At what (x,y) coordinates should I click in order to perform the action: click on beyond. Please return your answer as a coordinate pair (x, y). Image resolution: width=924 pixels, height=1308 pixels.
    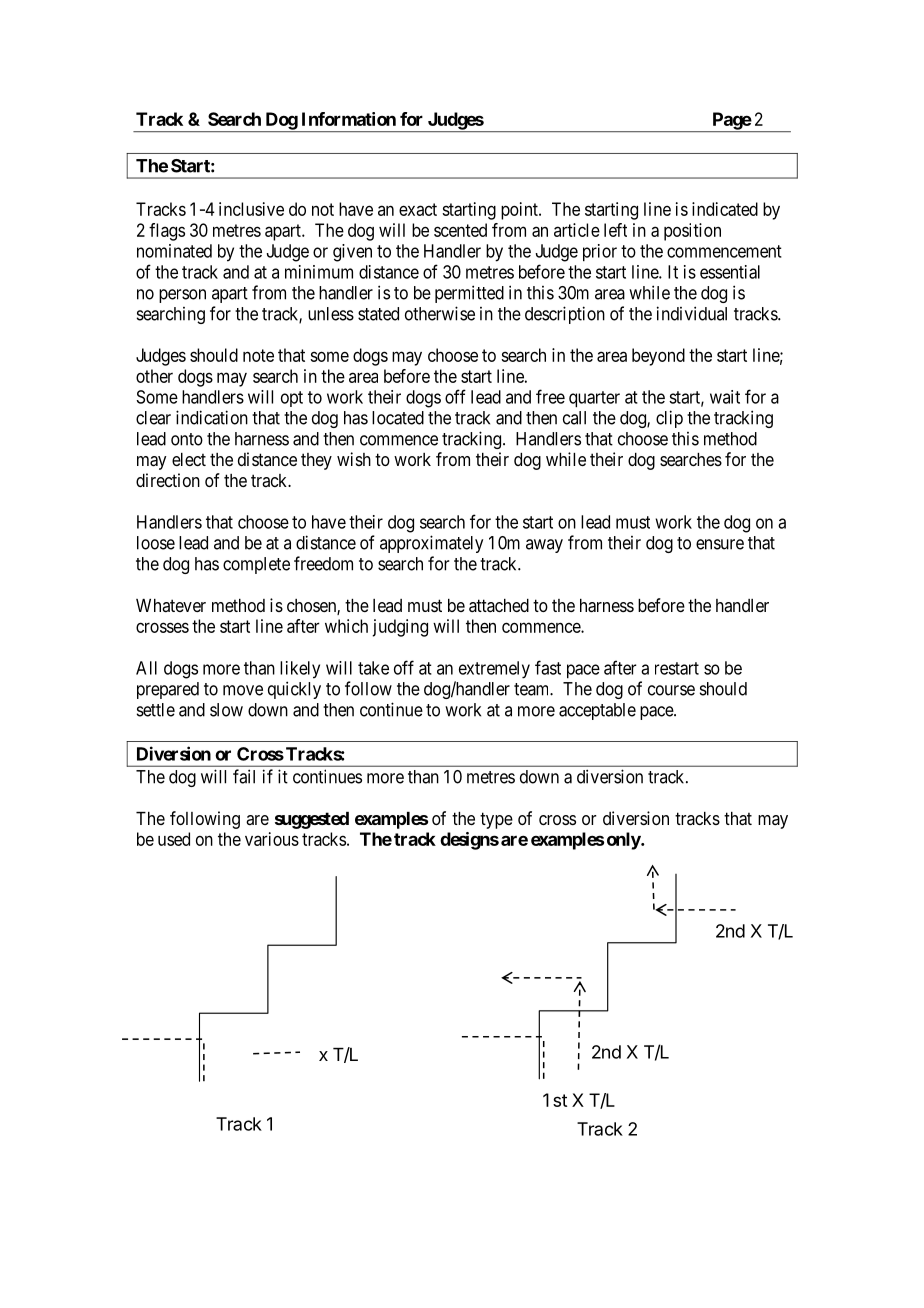
    Looking at the image, I should click on (658, 357).
